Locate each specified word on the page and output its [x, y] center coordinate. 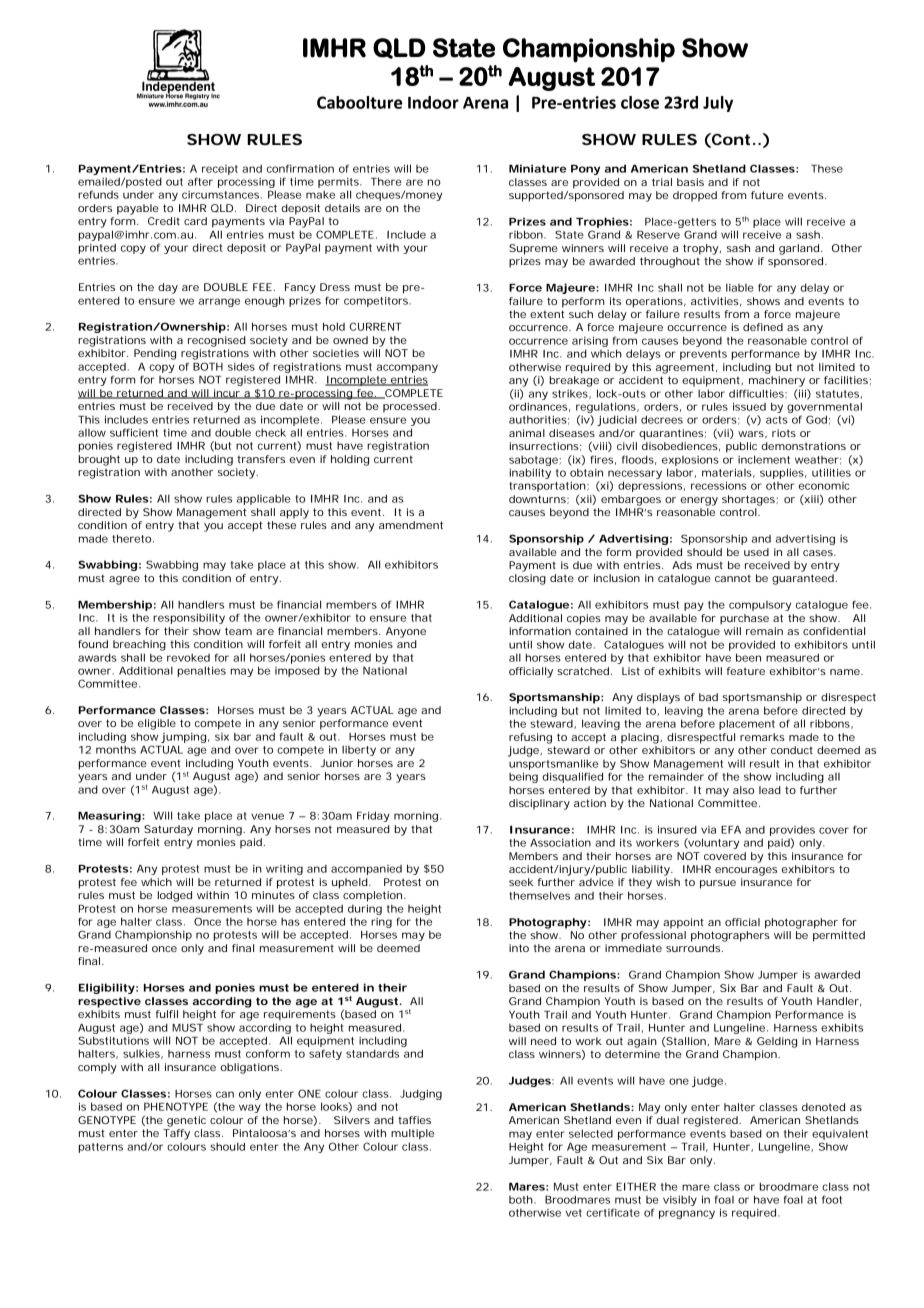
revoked [188, 657]
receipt [220, 170]
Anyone [406, 632]
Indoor [433, 102]
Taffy [176, 1134]
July [718, 104]
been [748, 657]
